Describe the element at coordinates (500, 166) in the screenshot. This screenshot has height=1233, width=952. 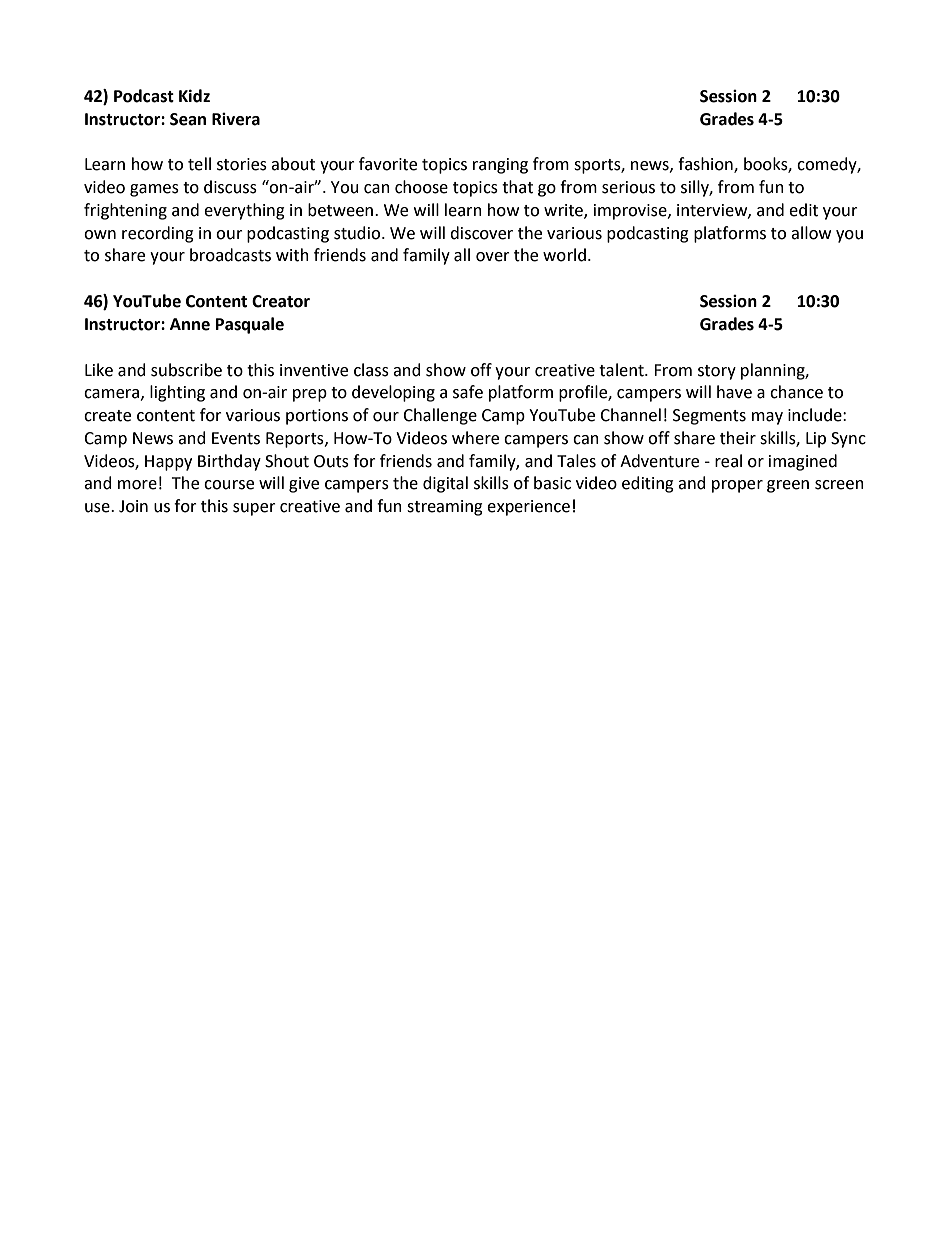
I see `ranging` at that location.
